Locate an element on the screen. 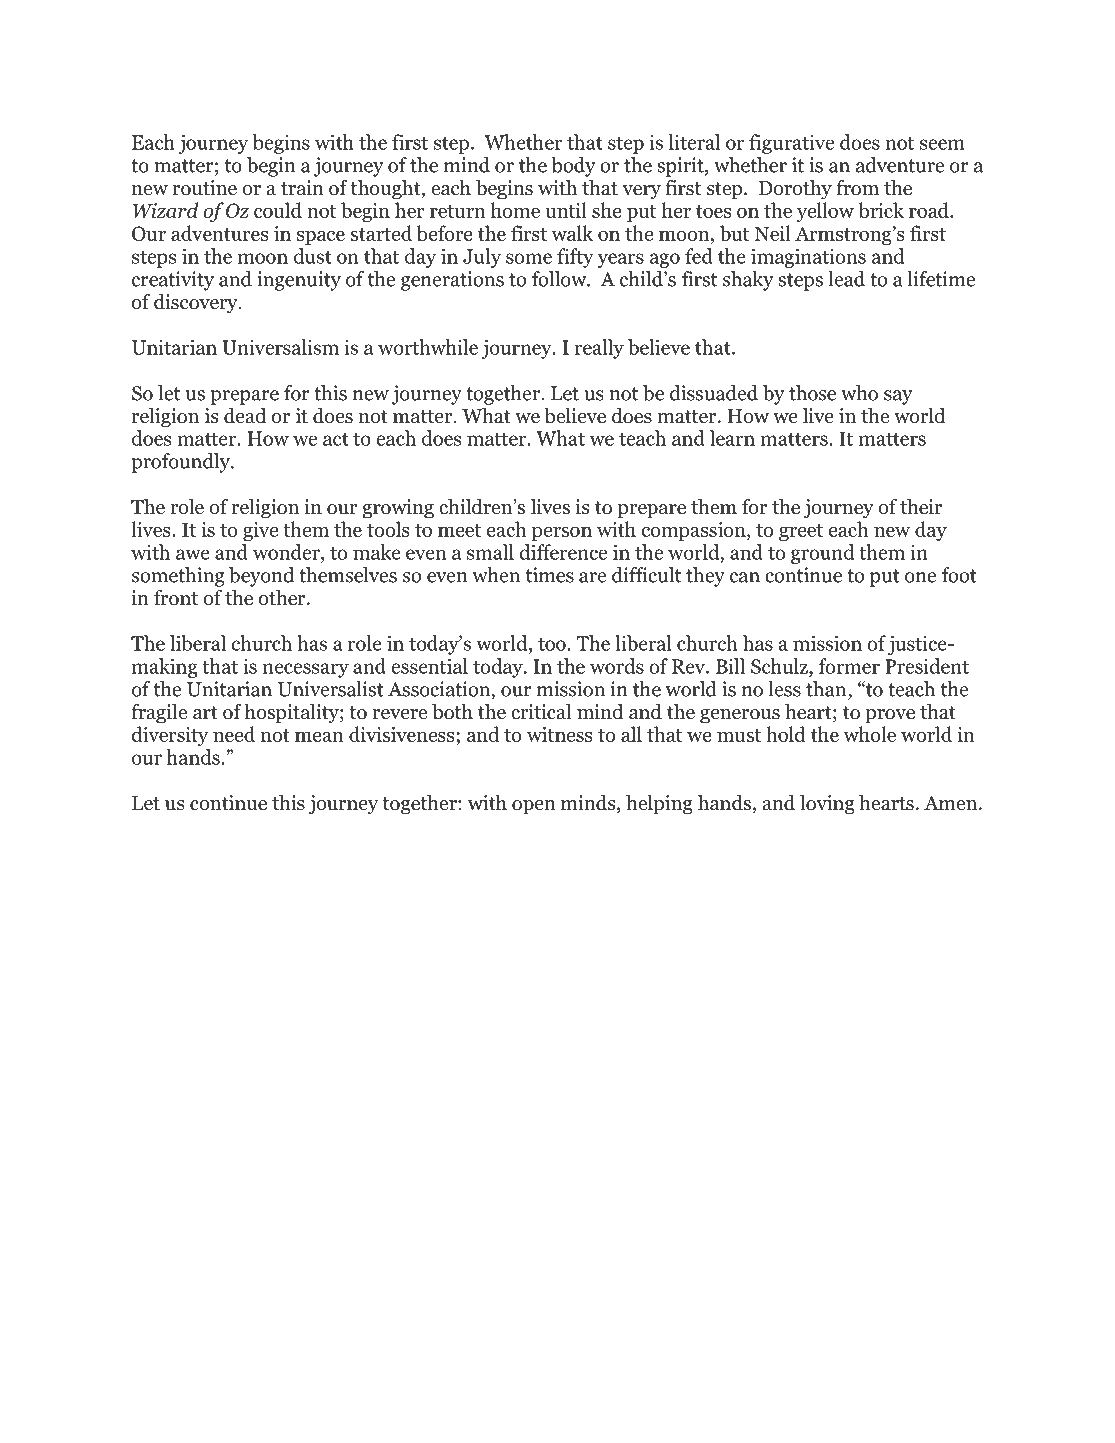 The width and height of the screenshot is (1115, 1443). from is located at coordinates (857, 188).
